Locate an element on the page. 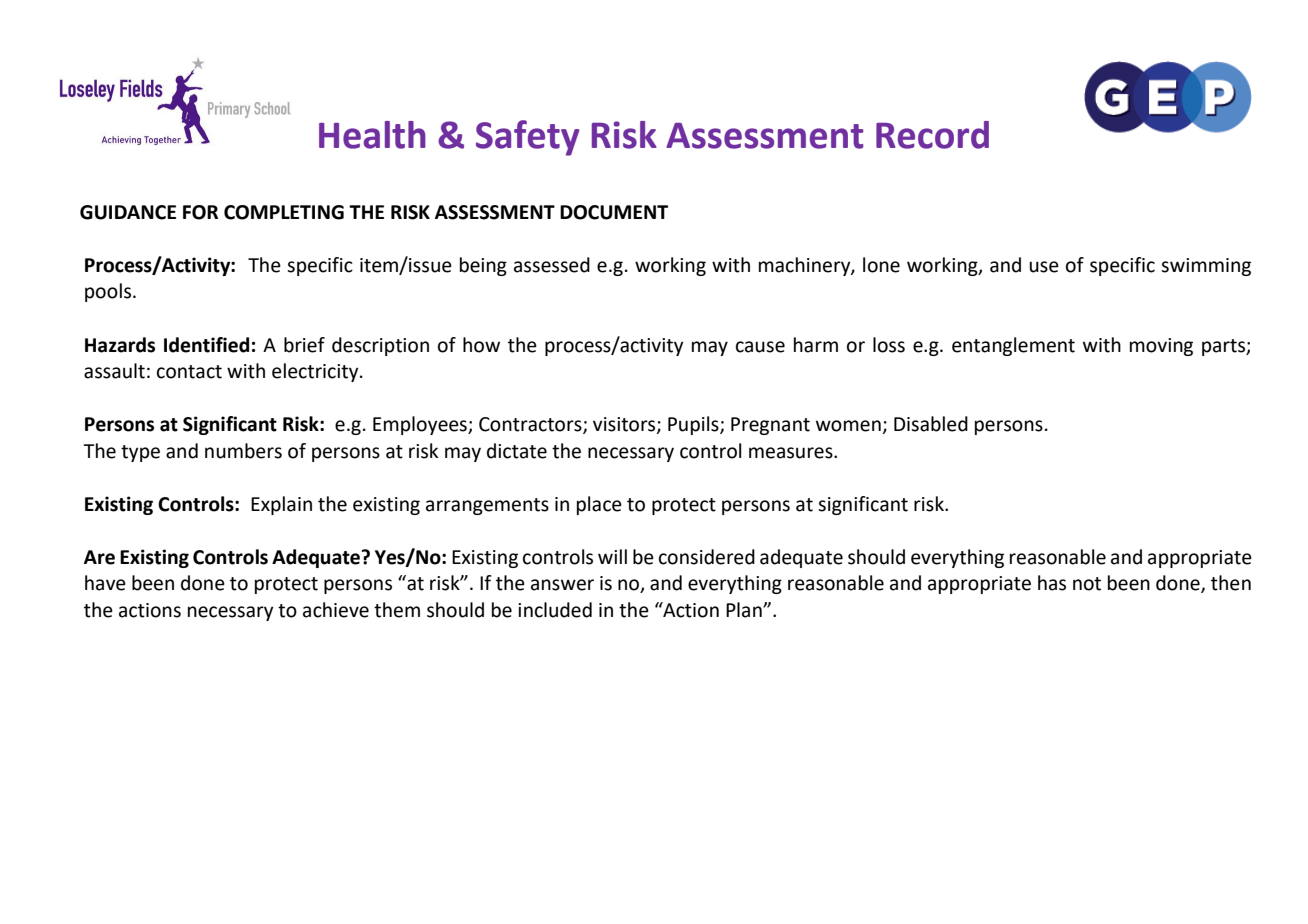 The image size is (1308, 924). Disabled is located at coordinates (931, 424).
